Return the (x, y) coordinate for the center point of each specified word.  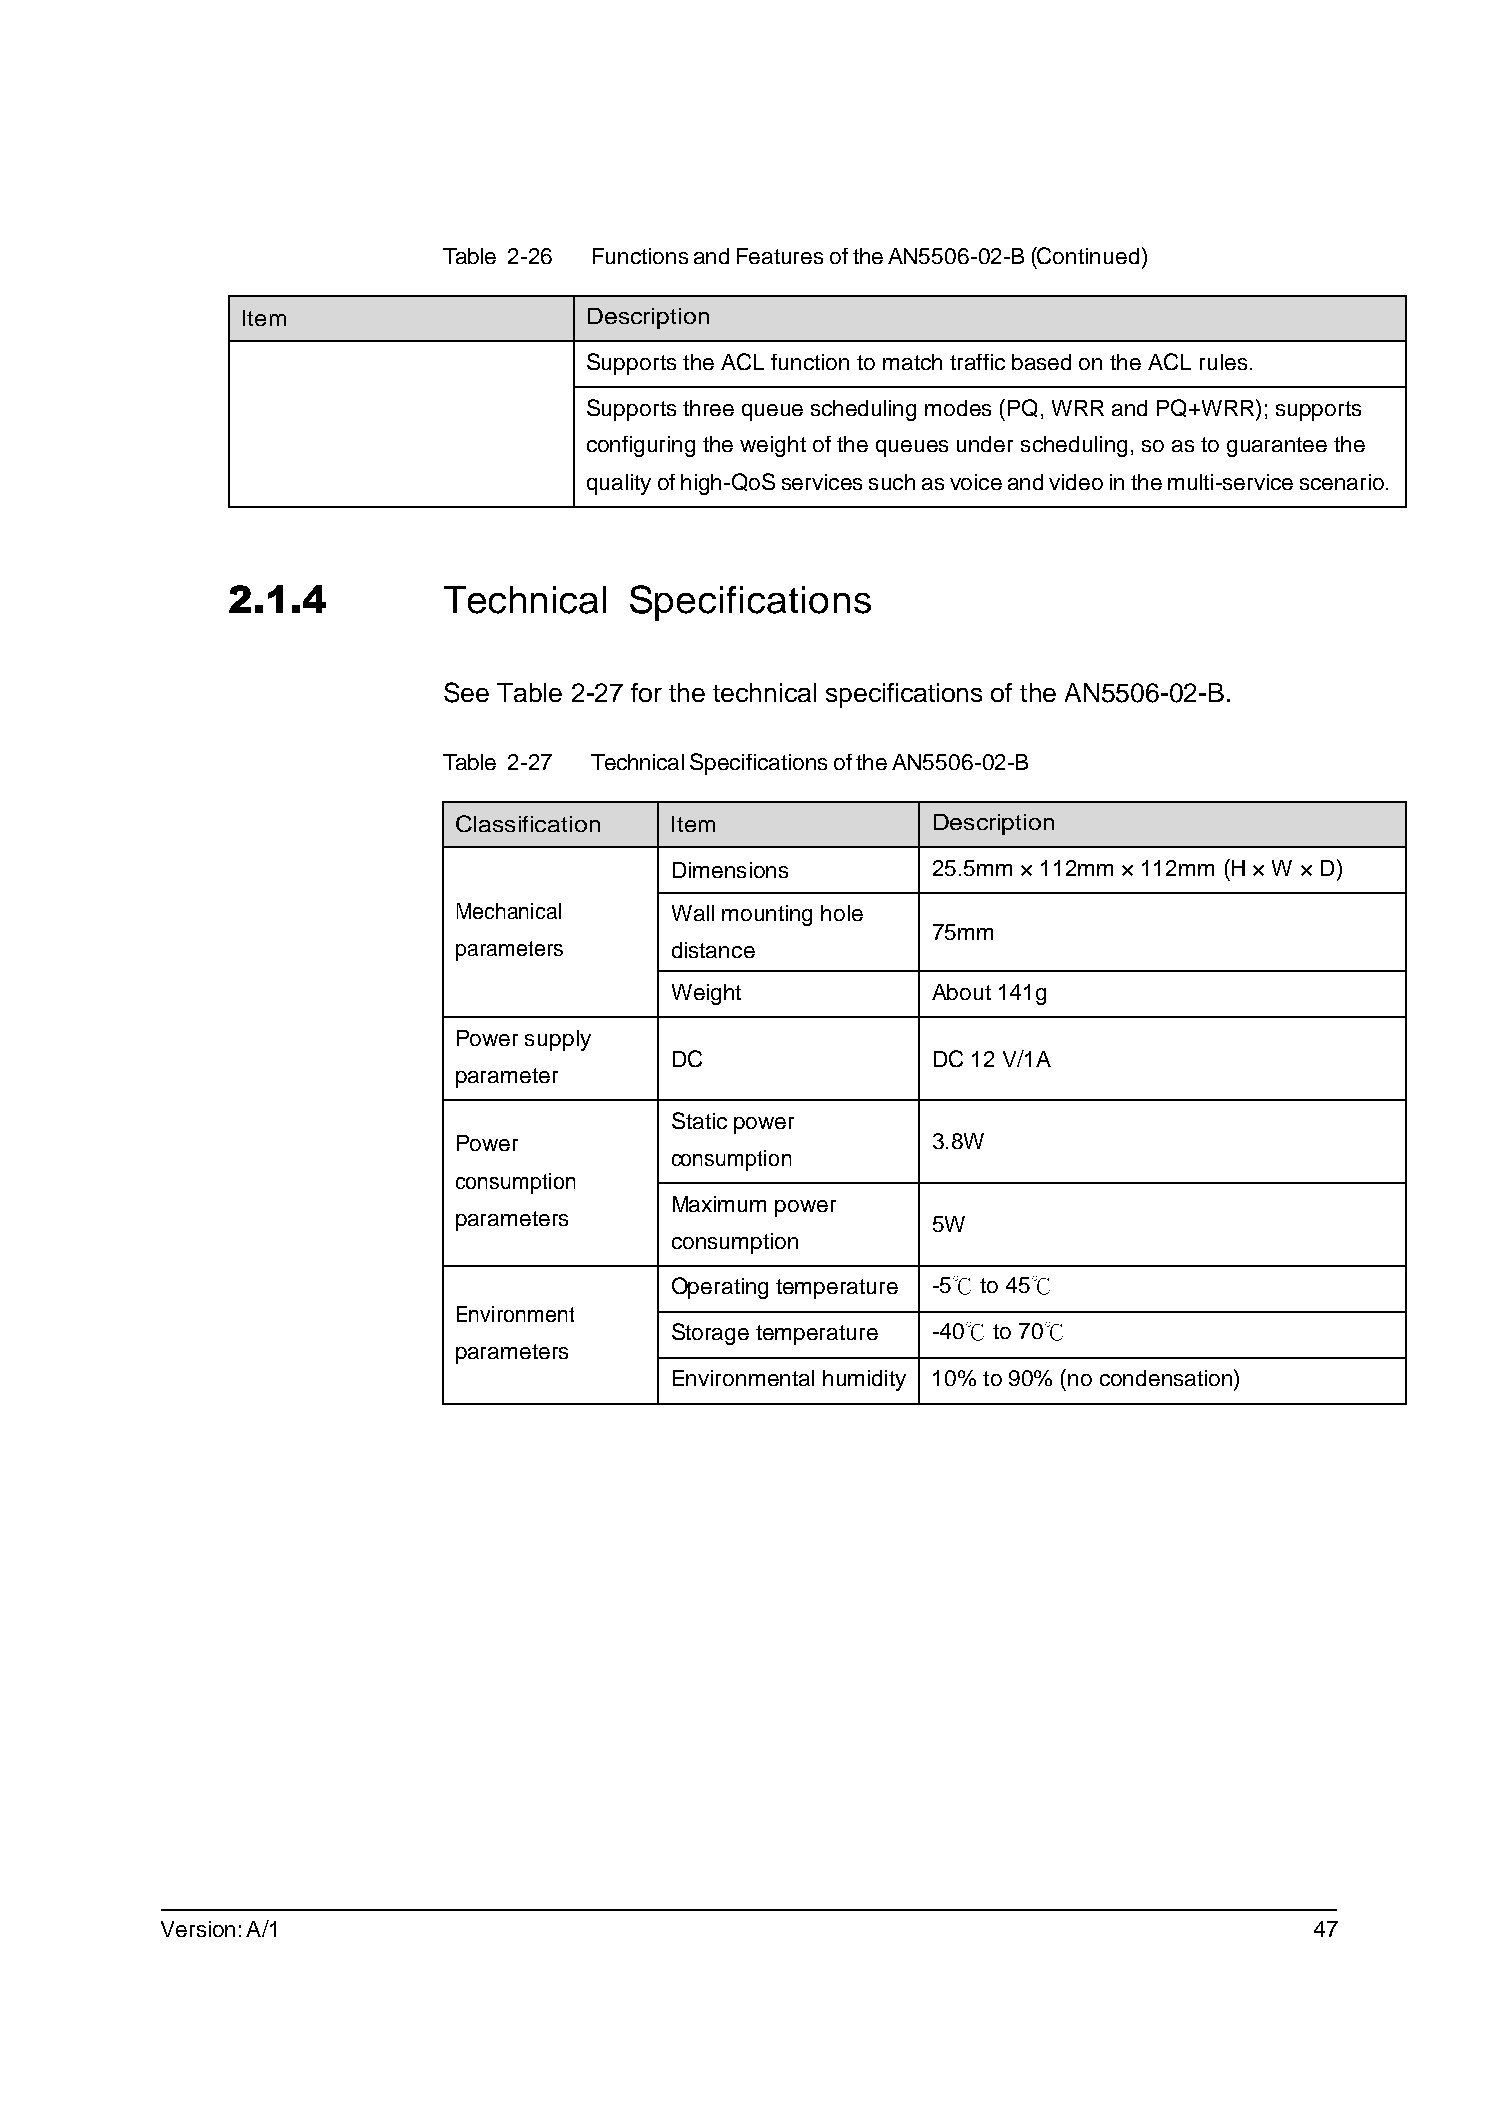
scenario (1342, 482)
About (961, 992)
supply (558, 1040)
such (892, 482)
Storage (710, 1334)
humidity (864, 1380)
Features (780, 256)
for (646, 692)
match (912, 362)
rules (1223, 362)
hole (842, 913)
